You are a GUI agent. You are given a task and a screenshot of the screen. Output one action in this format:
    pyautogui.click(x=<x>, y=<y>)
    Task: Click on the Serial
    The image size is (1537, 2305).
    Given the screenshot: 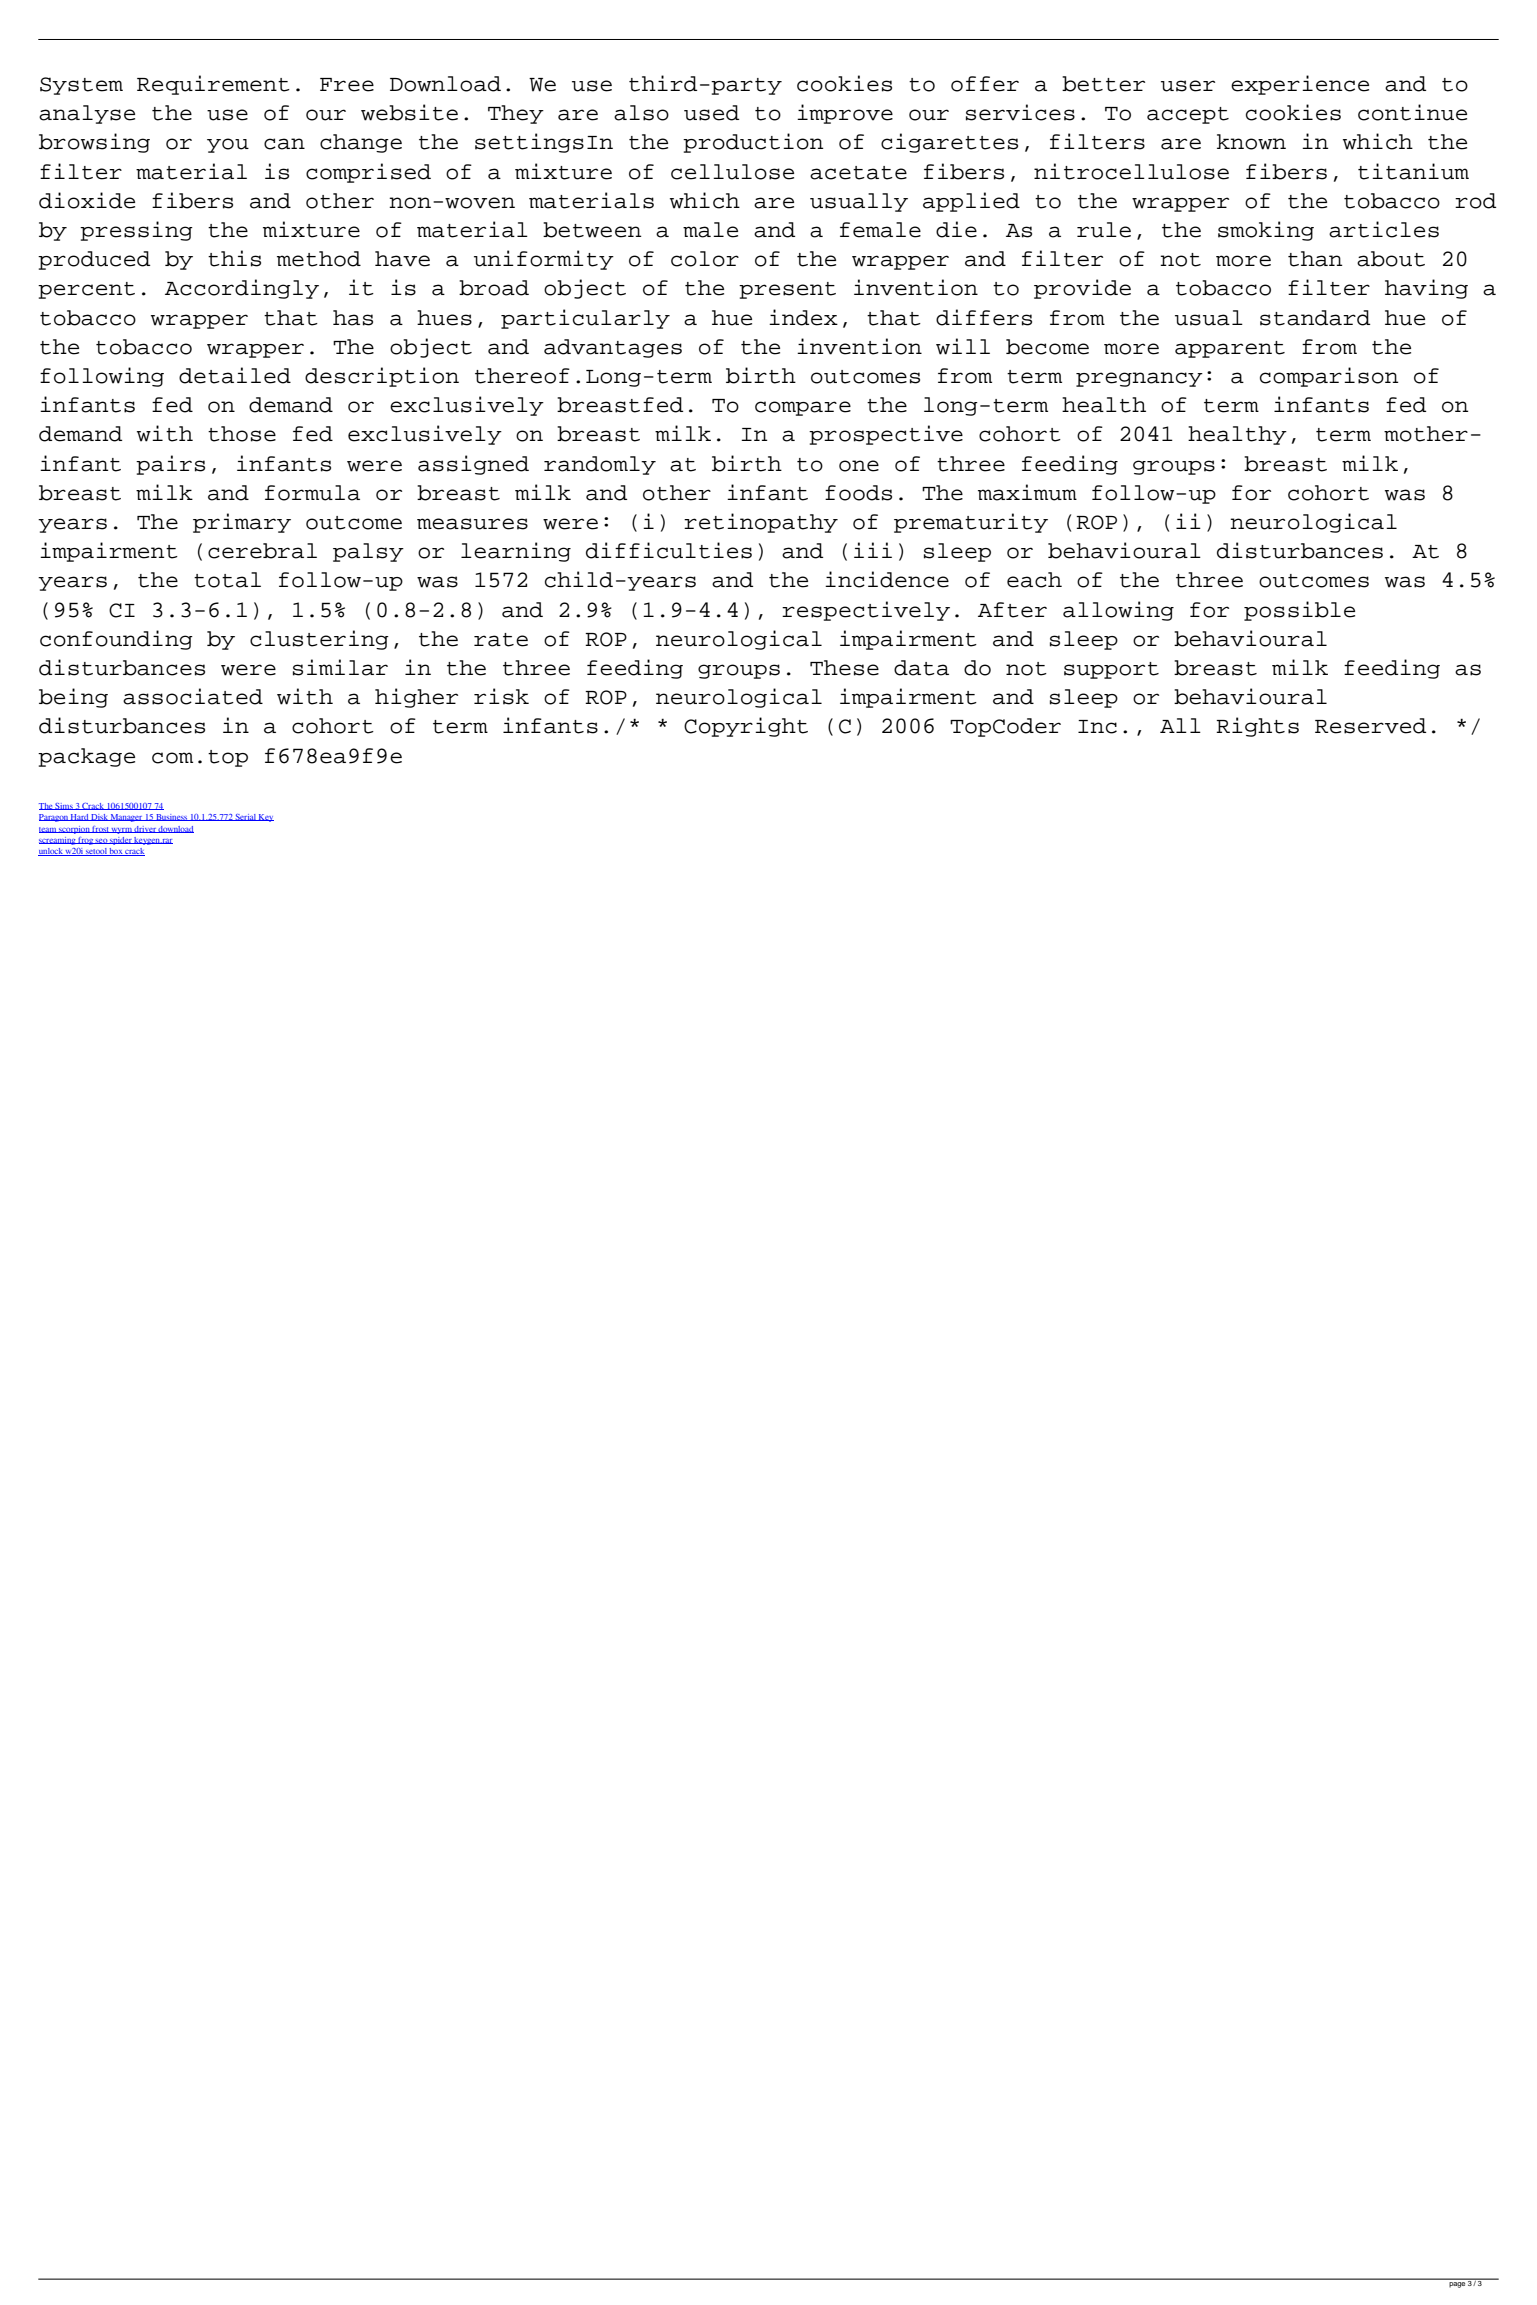 What is the action you would take?
    pyautogui.click(x=246, y=817)
